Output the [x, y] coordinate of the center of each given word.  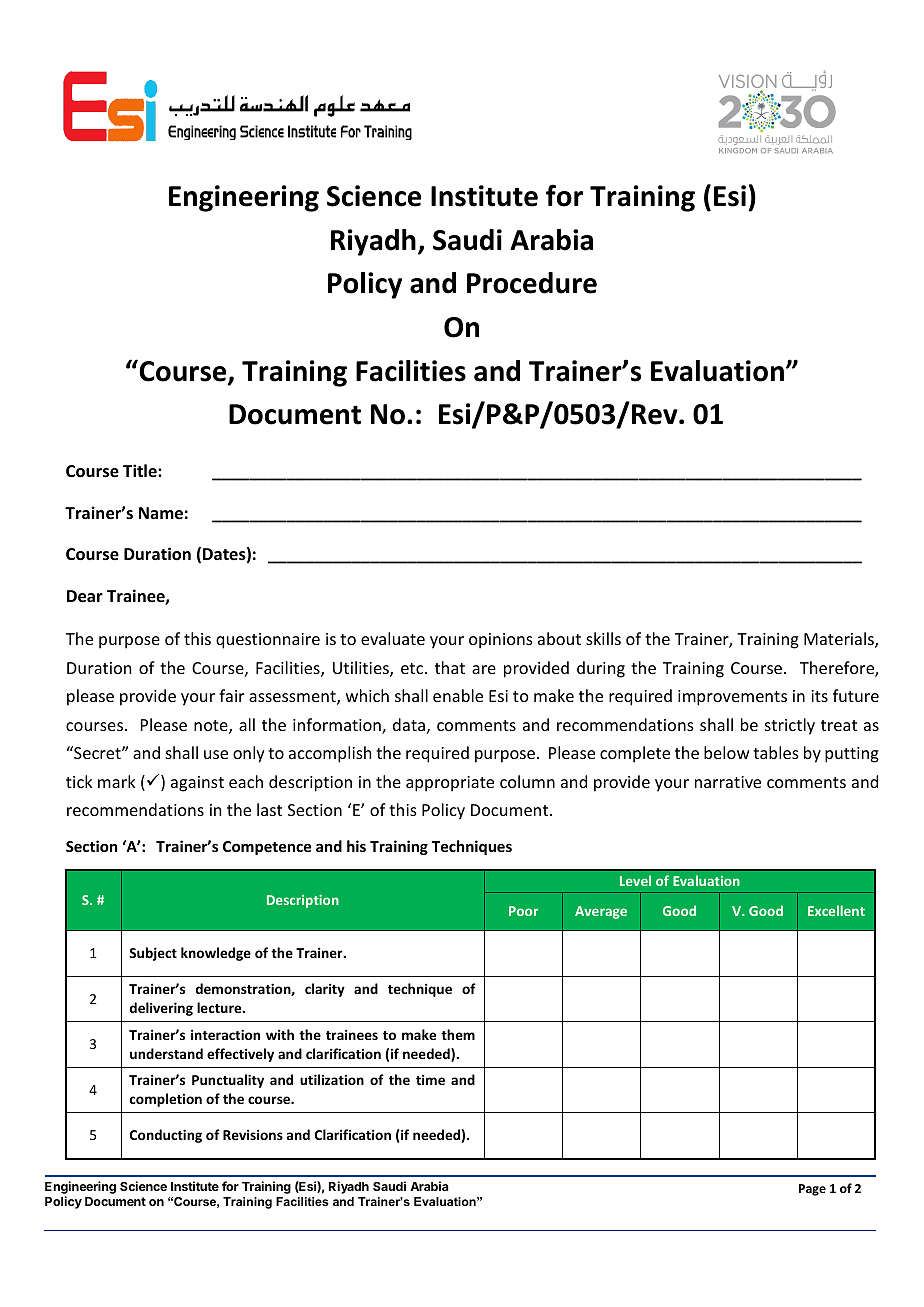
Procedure [532, 283]
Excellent [836, 910]
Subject [153, 954]
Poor [523, 911]
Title [141, 470]
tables [776, 752]
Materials [840, 640]
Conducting [166, 1136]
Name [161, 513]
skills [603, 638]
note [212, 727]
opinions [501, 641]
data [409, 724]
